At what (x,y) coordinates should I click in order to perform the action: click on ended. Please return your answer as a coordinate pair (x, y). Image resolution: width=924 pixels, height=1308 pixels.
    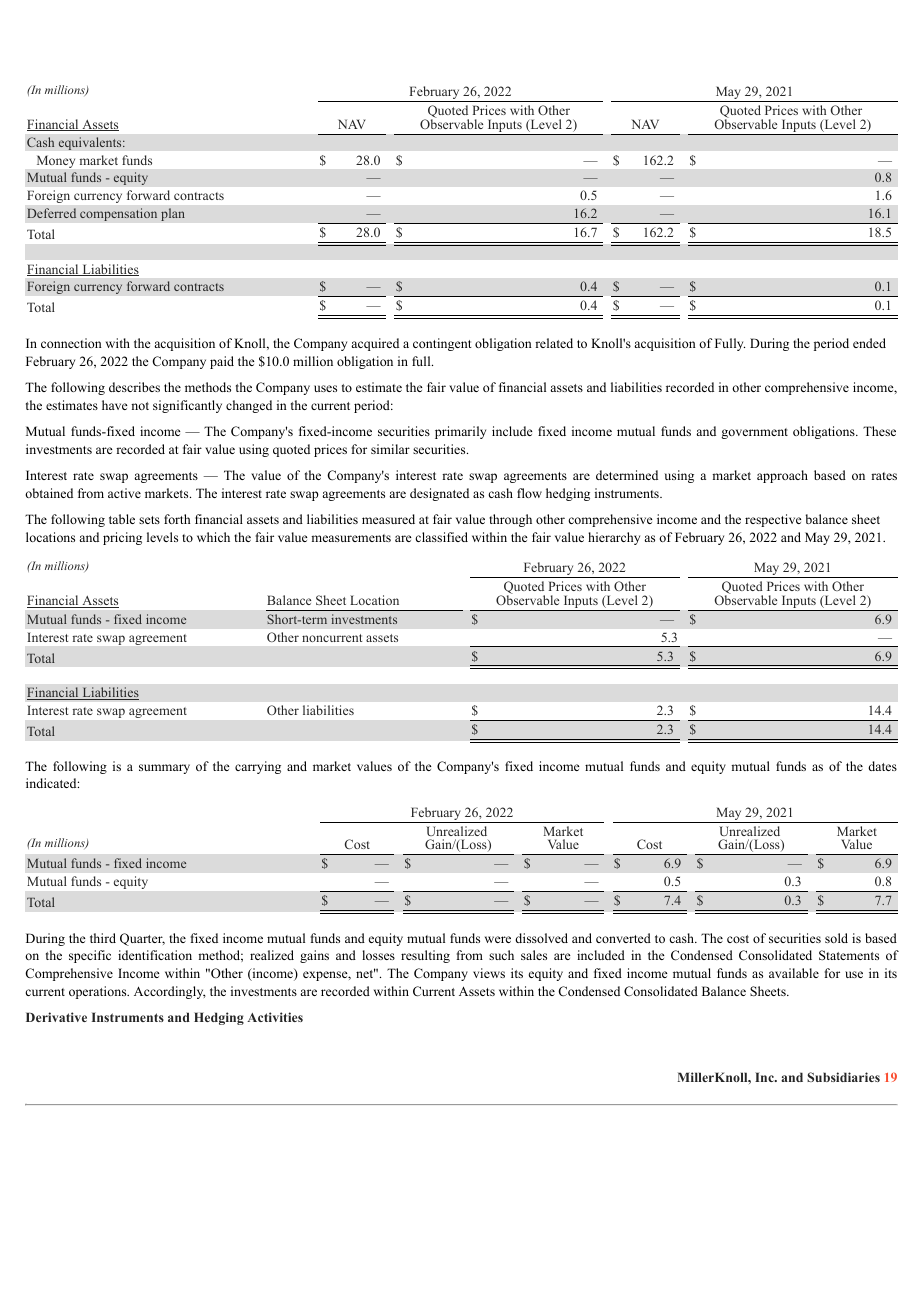
    Looking at the image, I should click on (869, 343).
